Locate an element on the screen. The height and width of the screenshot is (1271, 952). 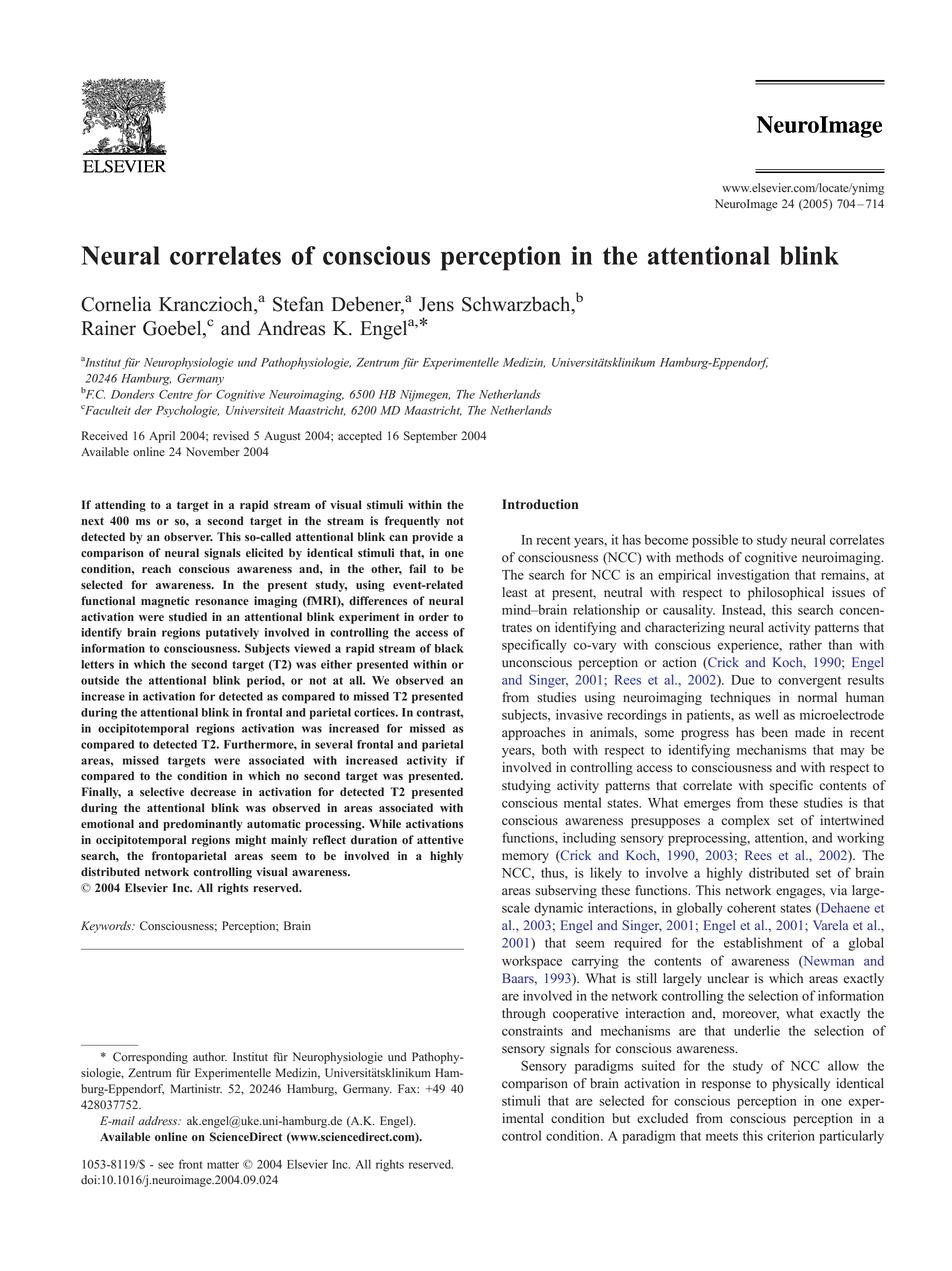
Rainer is located at coordinates (108, 328).
